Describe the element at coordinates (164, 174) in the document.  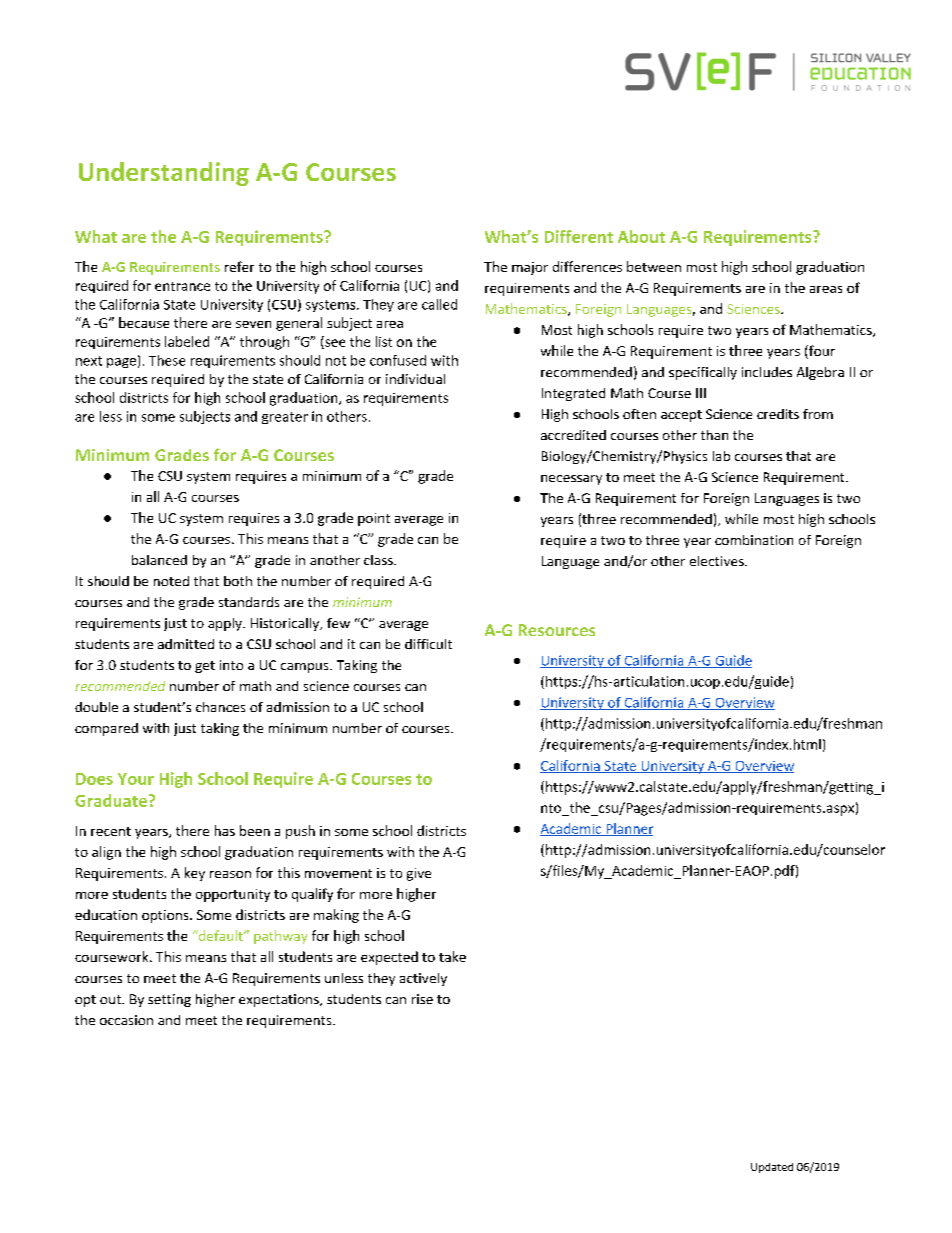
I see `Understanding` at that location.
